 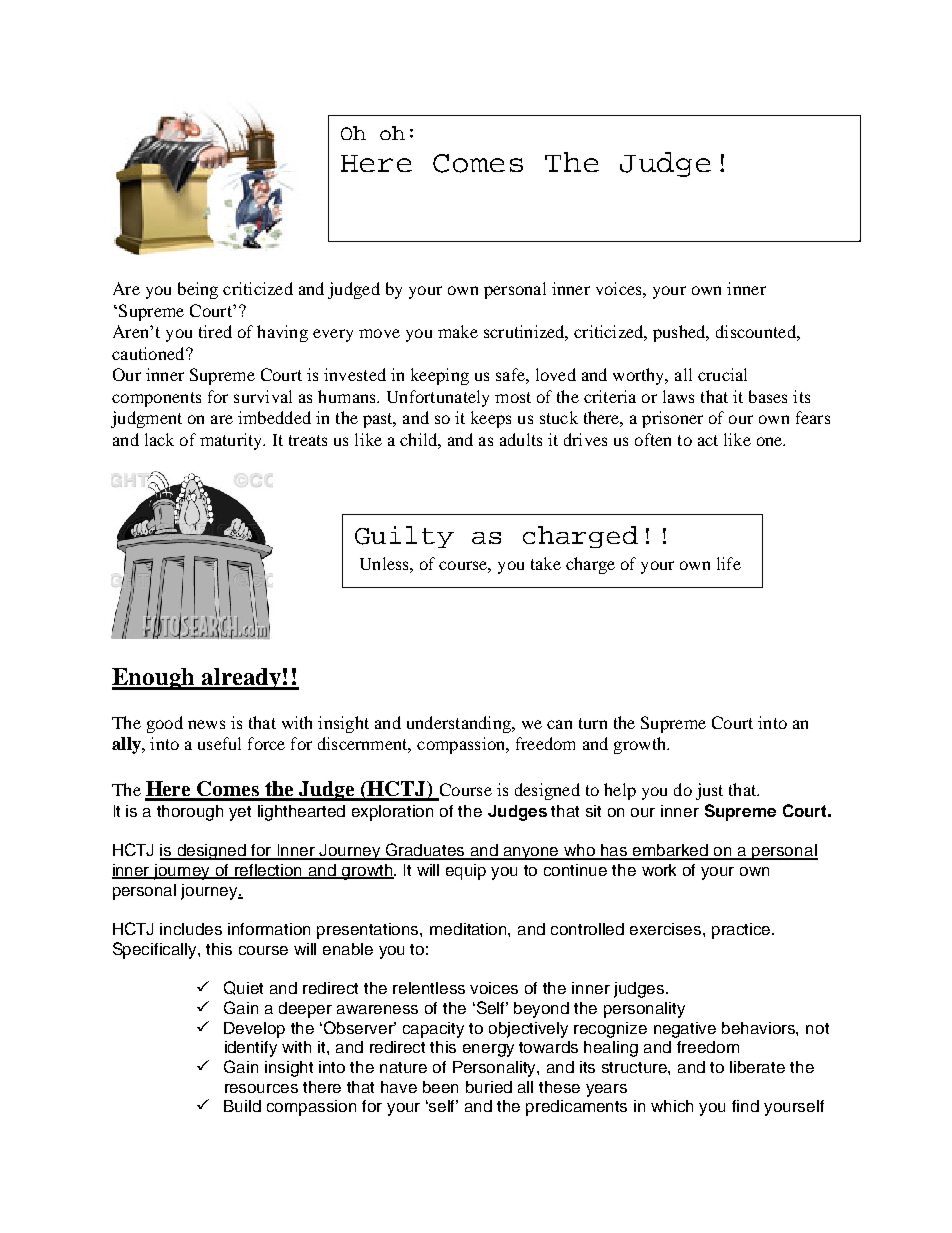 What do you see at coordinates (466, 872) in the image?
I see `equip` at bounding box center [466, 872].
